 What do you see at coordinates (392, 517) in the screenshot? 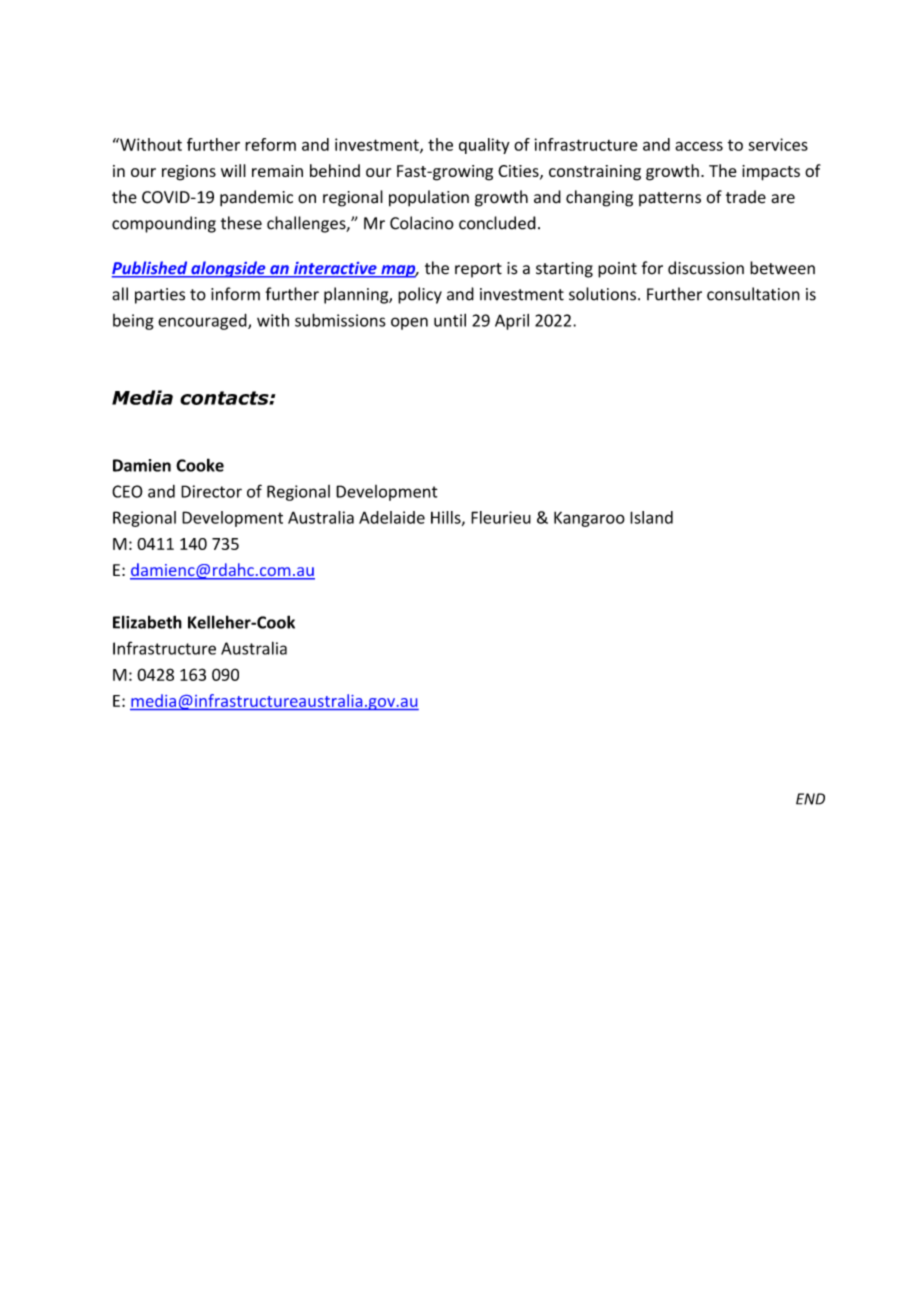
I see `Adelaide` at bounding box center [392, 517].
